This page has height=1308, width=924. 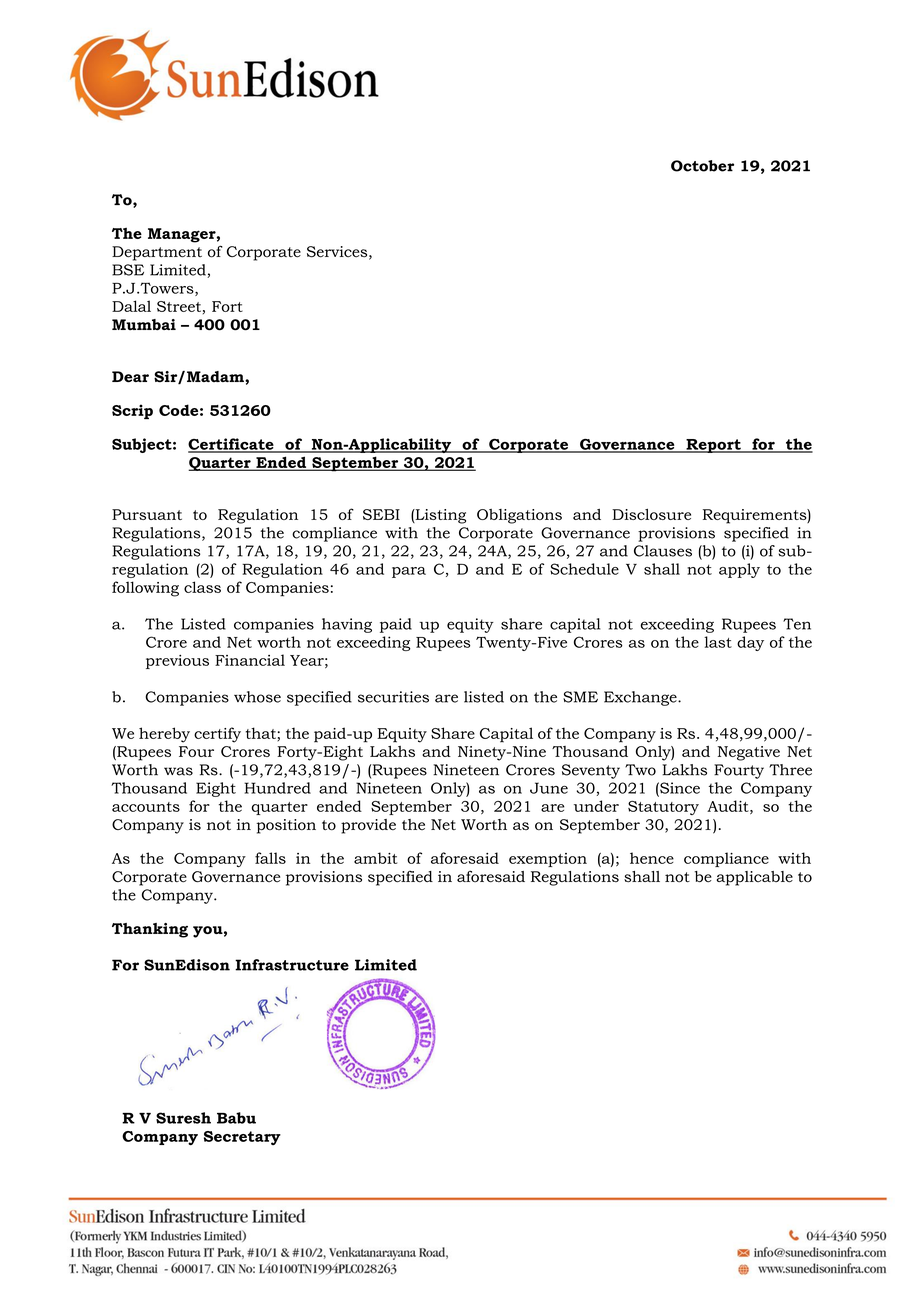 I want to click on last, so click(x=718, y=642).
